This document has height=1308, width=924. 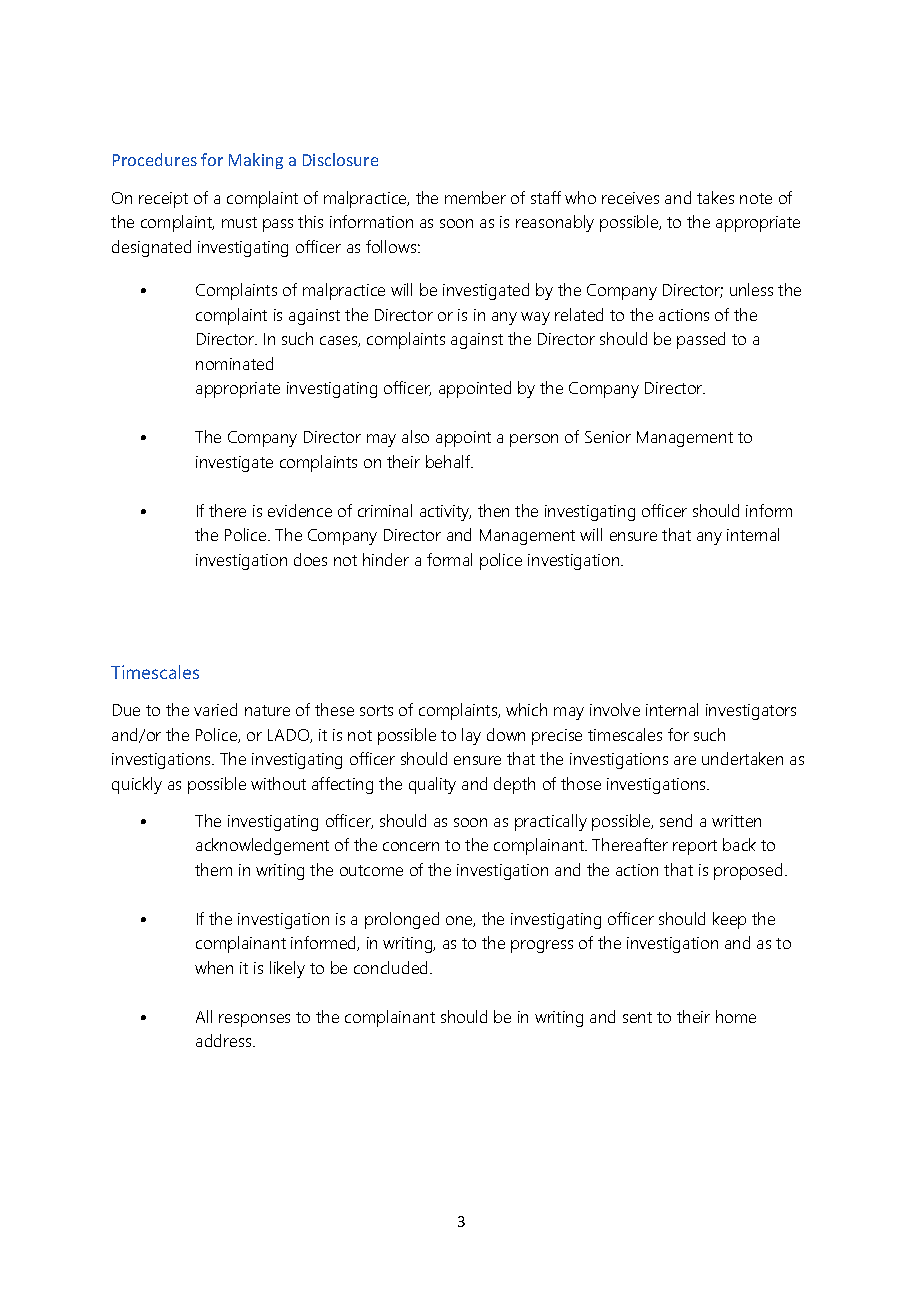 What do you see at coordinates (376, 710) in the document?
I see `sorts` at bounding box center [376, 710].
